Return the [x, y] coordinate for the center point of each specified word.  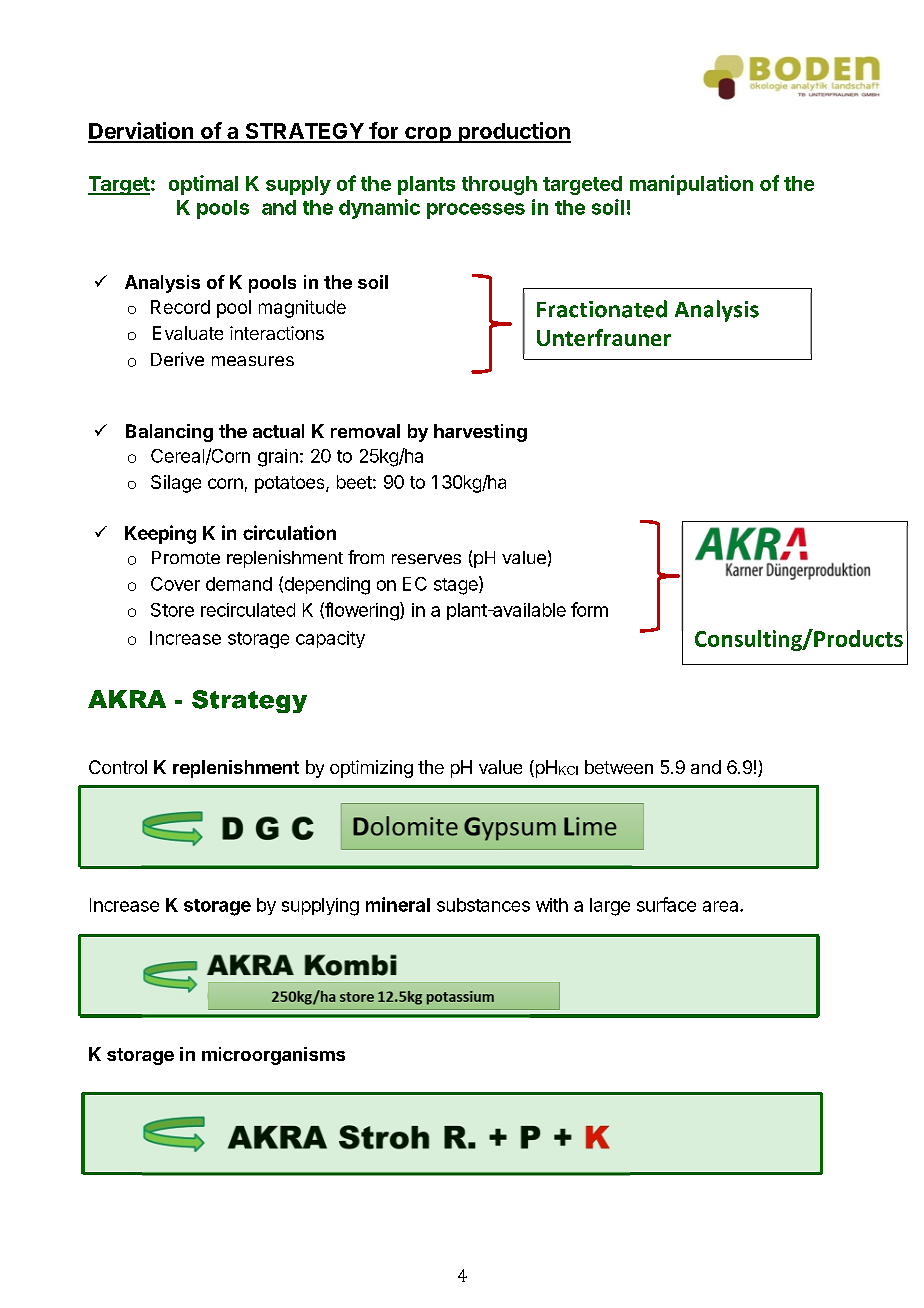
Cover [175, 584]
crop [428, 135]
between [619, 767]
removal [365, 431]
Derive [177, 359]
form [589, 609]
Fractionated [602, 309]
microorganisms [273, 1056]
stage [457, 585]
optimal [203, 185]
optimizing [371, 769]
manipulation [691, 185]
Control [118, 767]
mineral [398, 904]
